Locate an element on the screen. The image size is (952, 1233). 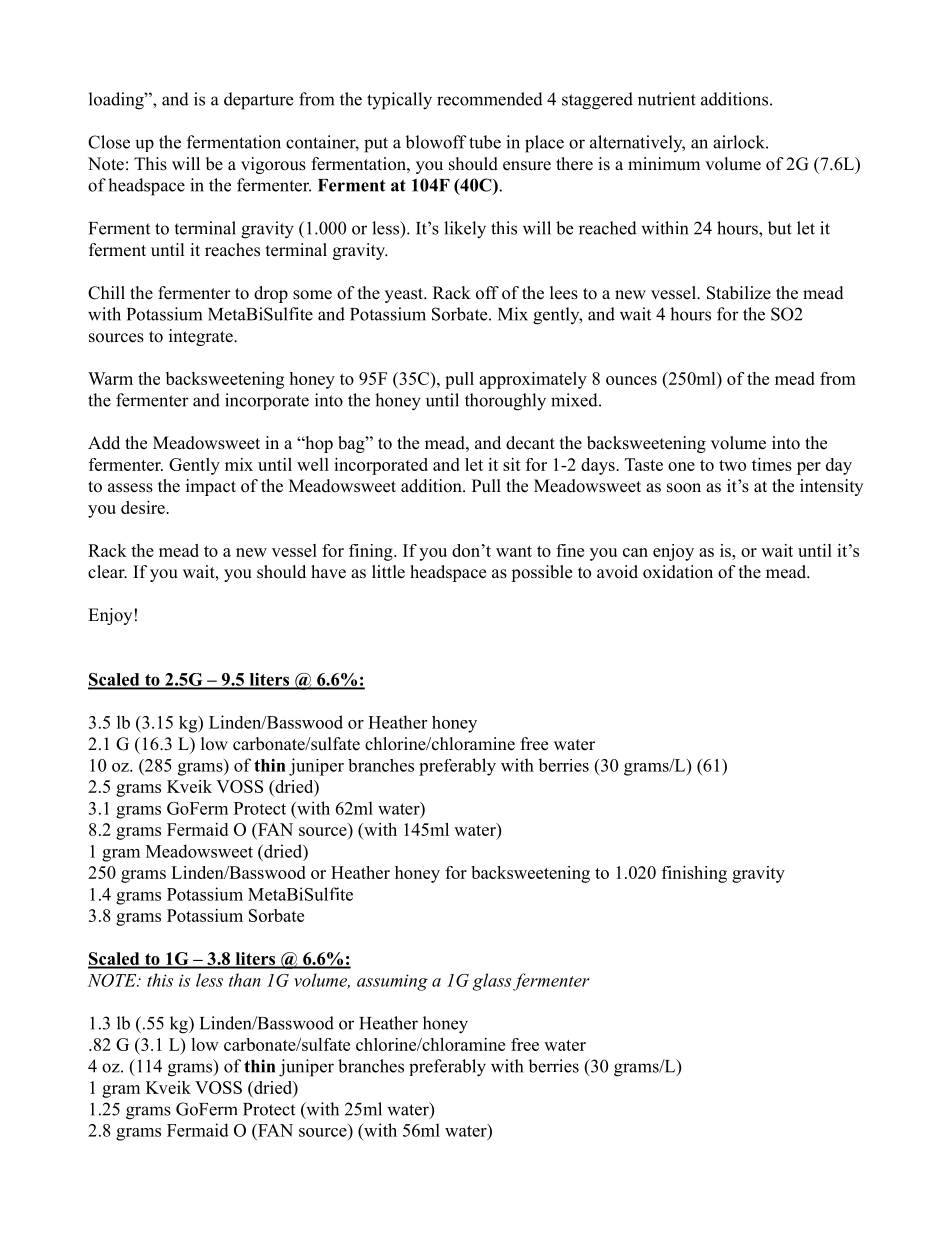
nutrient is located at coordinates (667, 99).
